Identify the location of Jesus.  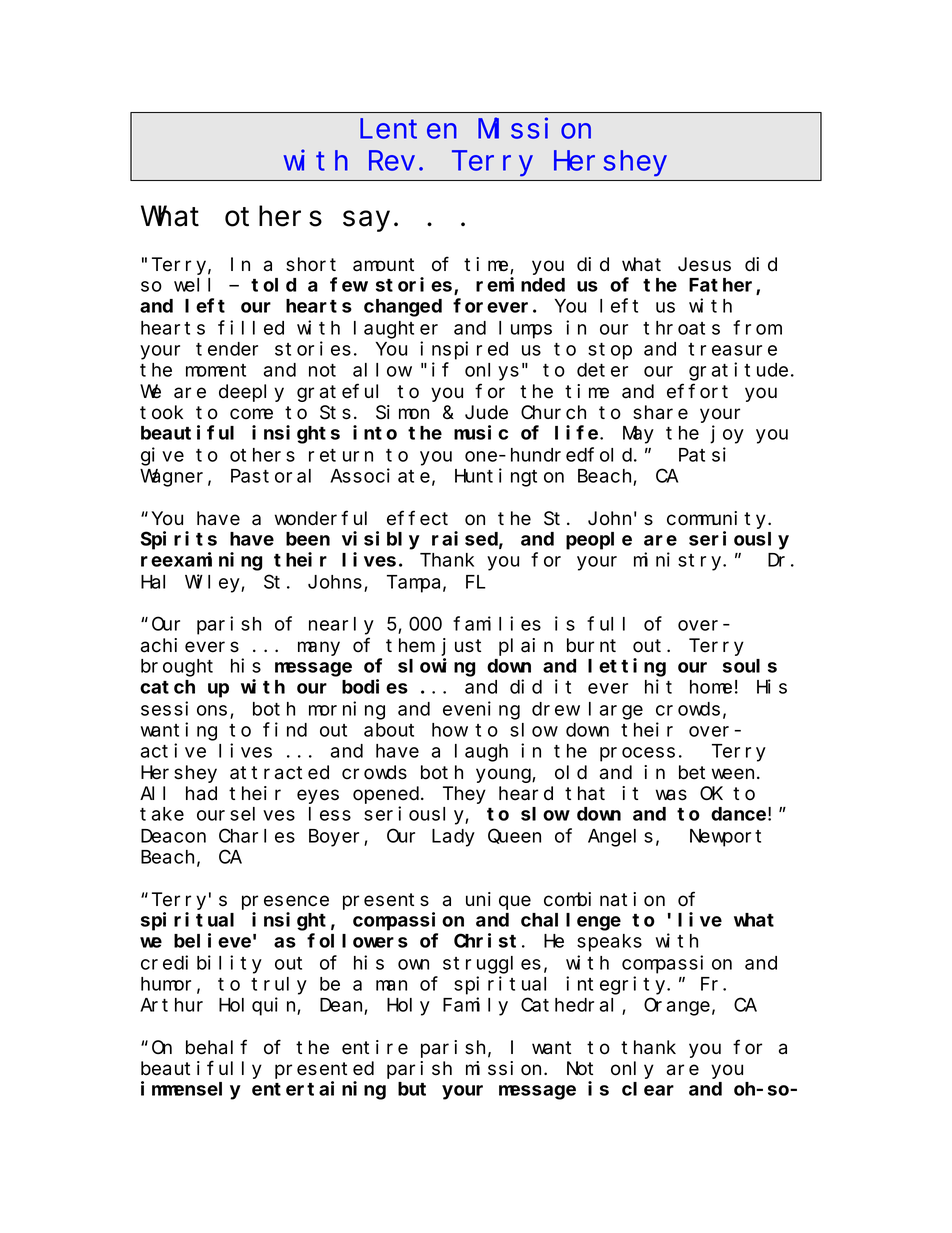
(704, 265).
